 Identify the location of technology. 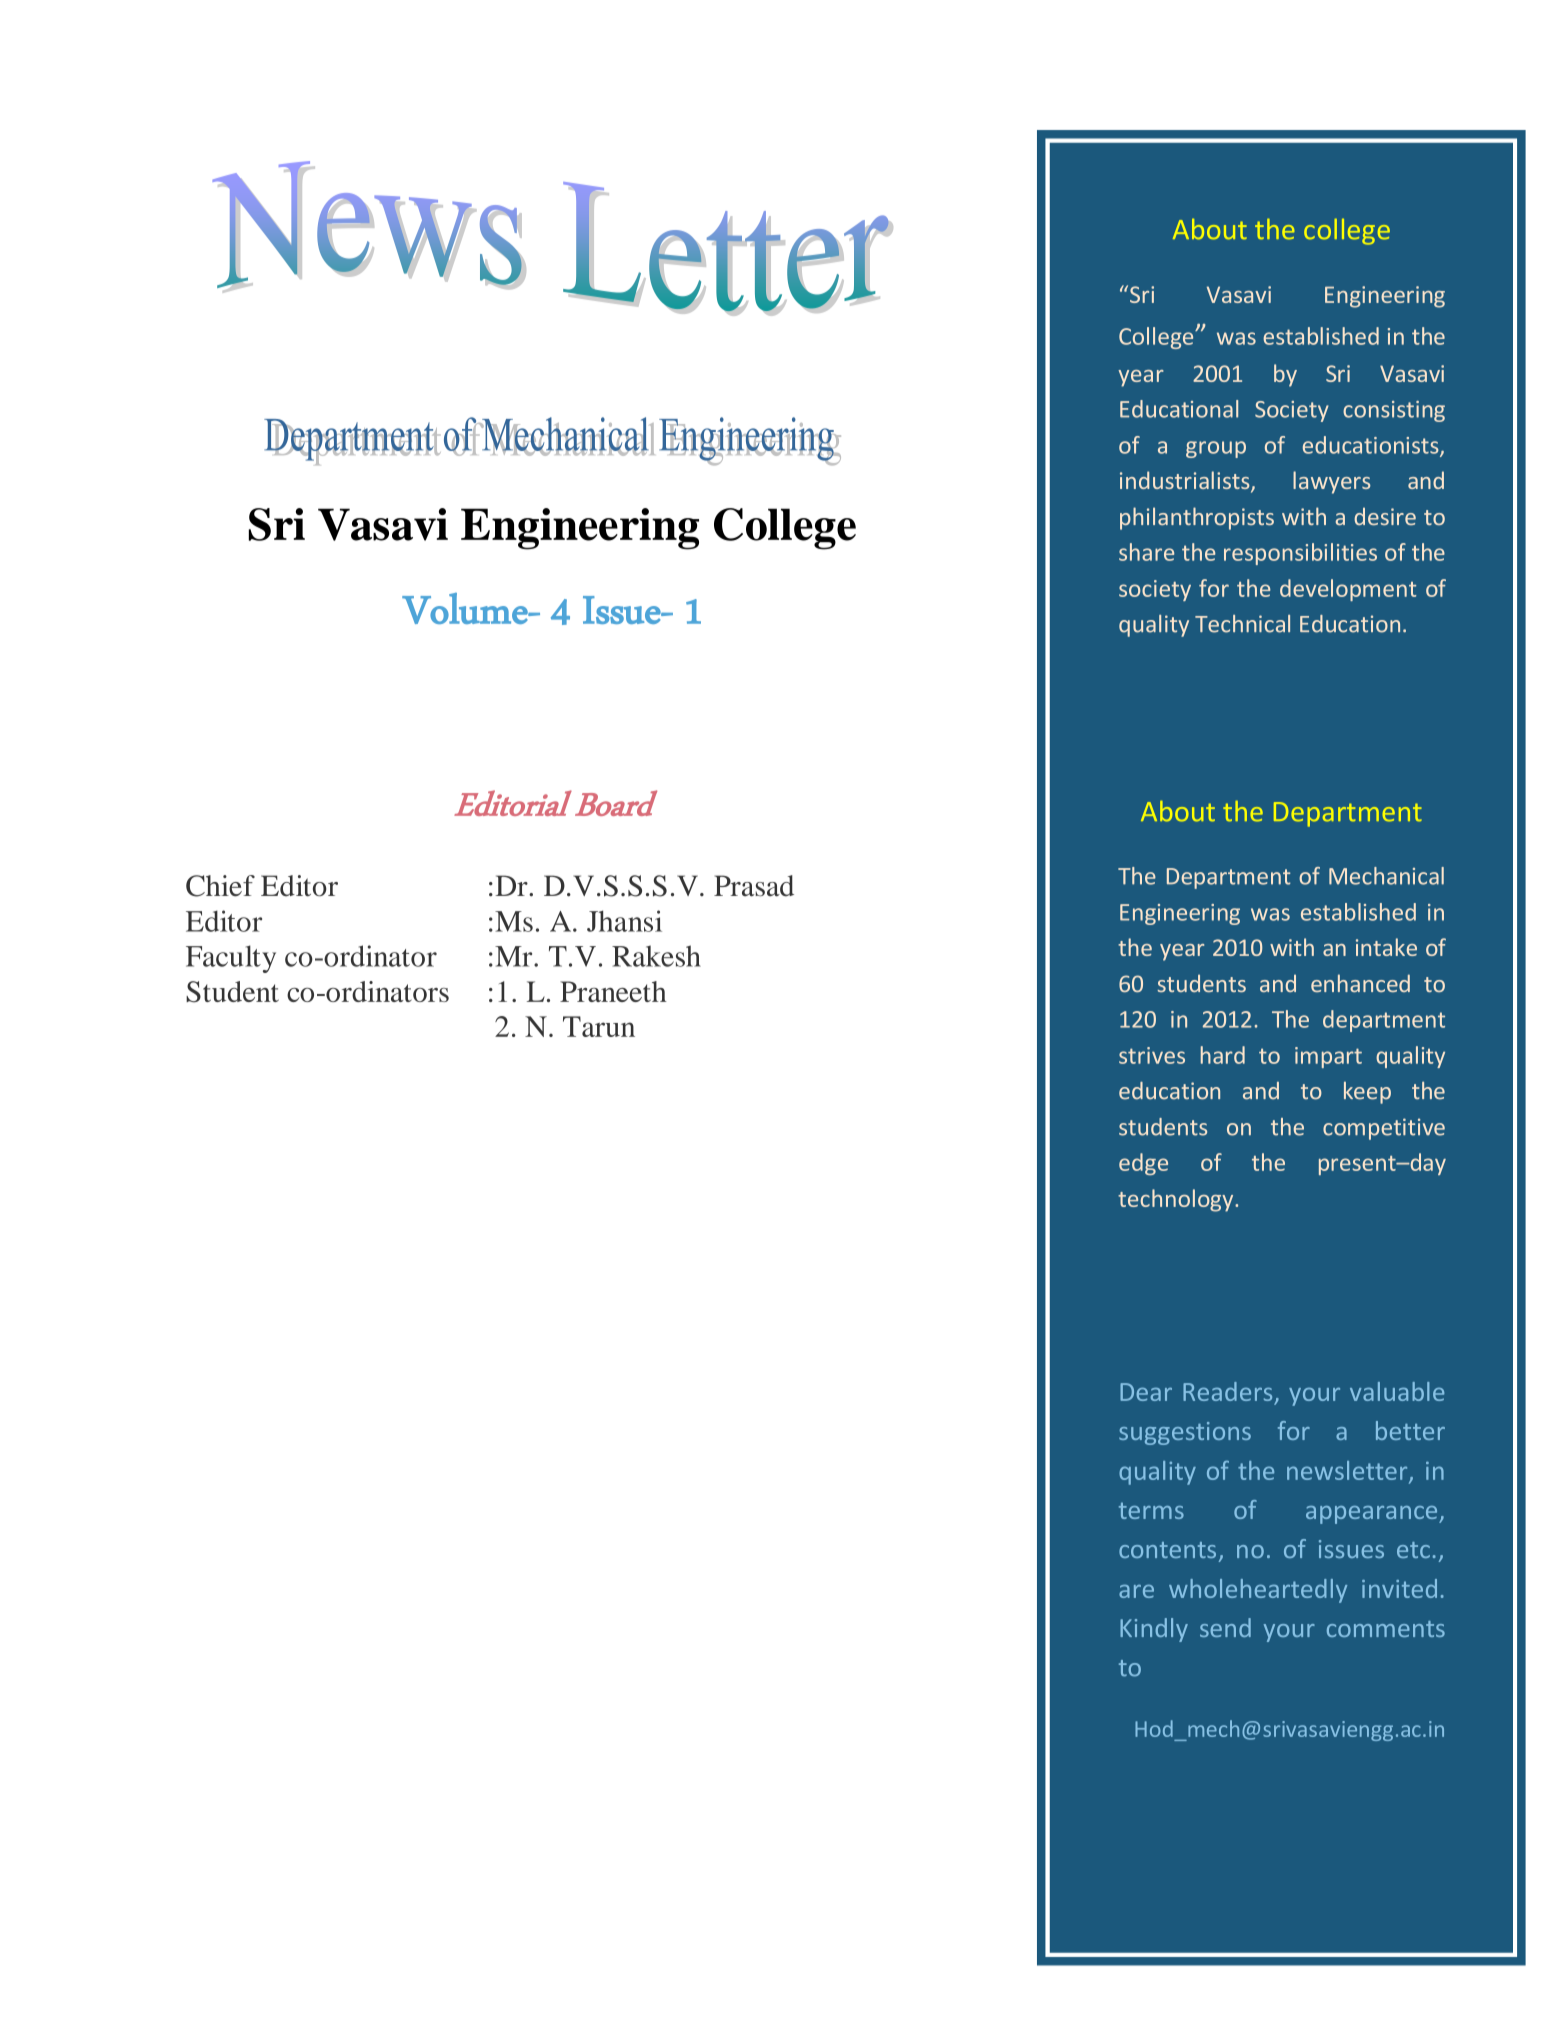
(1177, 1200).
